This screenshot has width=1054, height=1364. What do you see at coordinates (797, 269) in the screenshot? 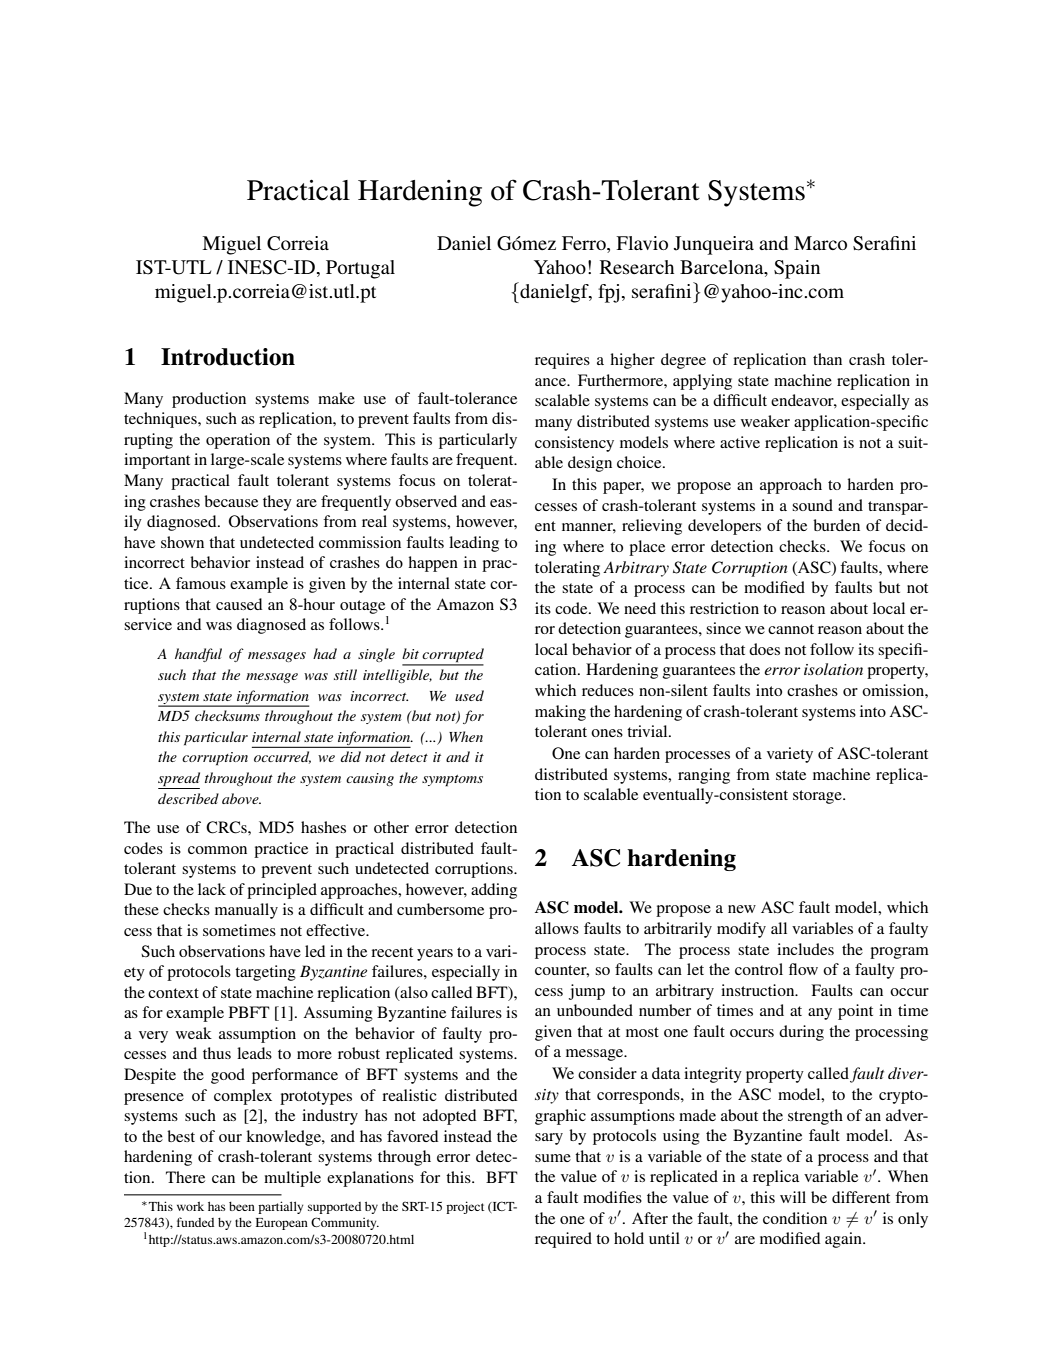
I see `Spain` at bounding box center [797, 269].
